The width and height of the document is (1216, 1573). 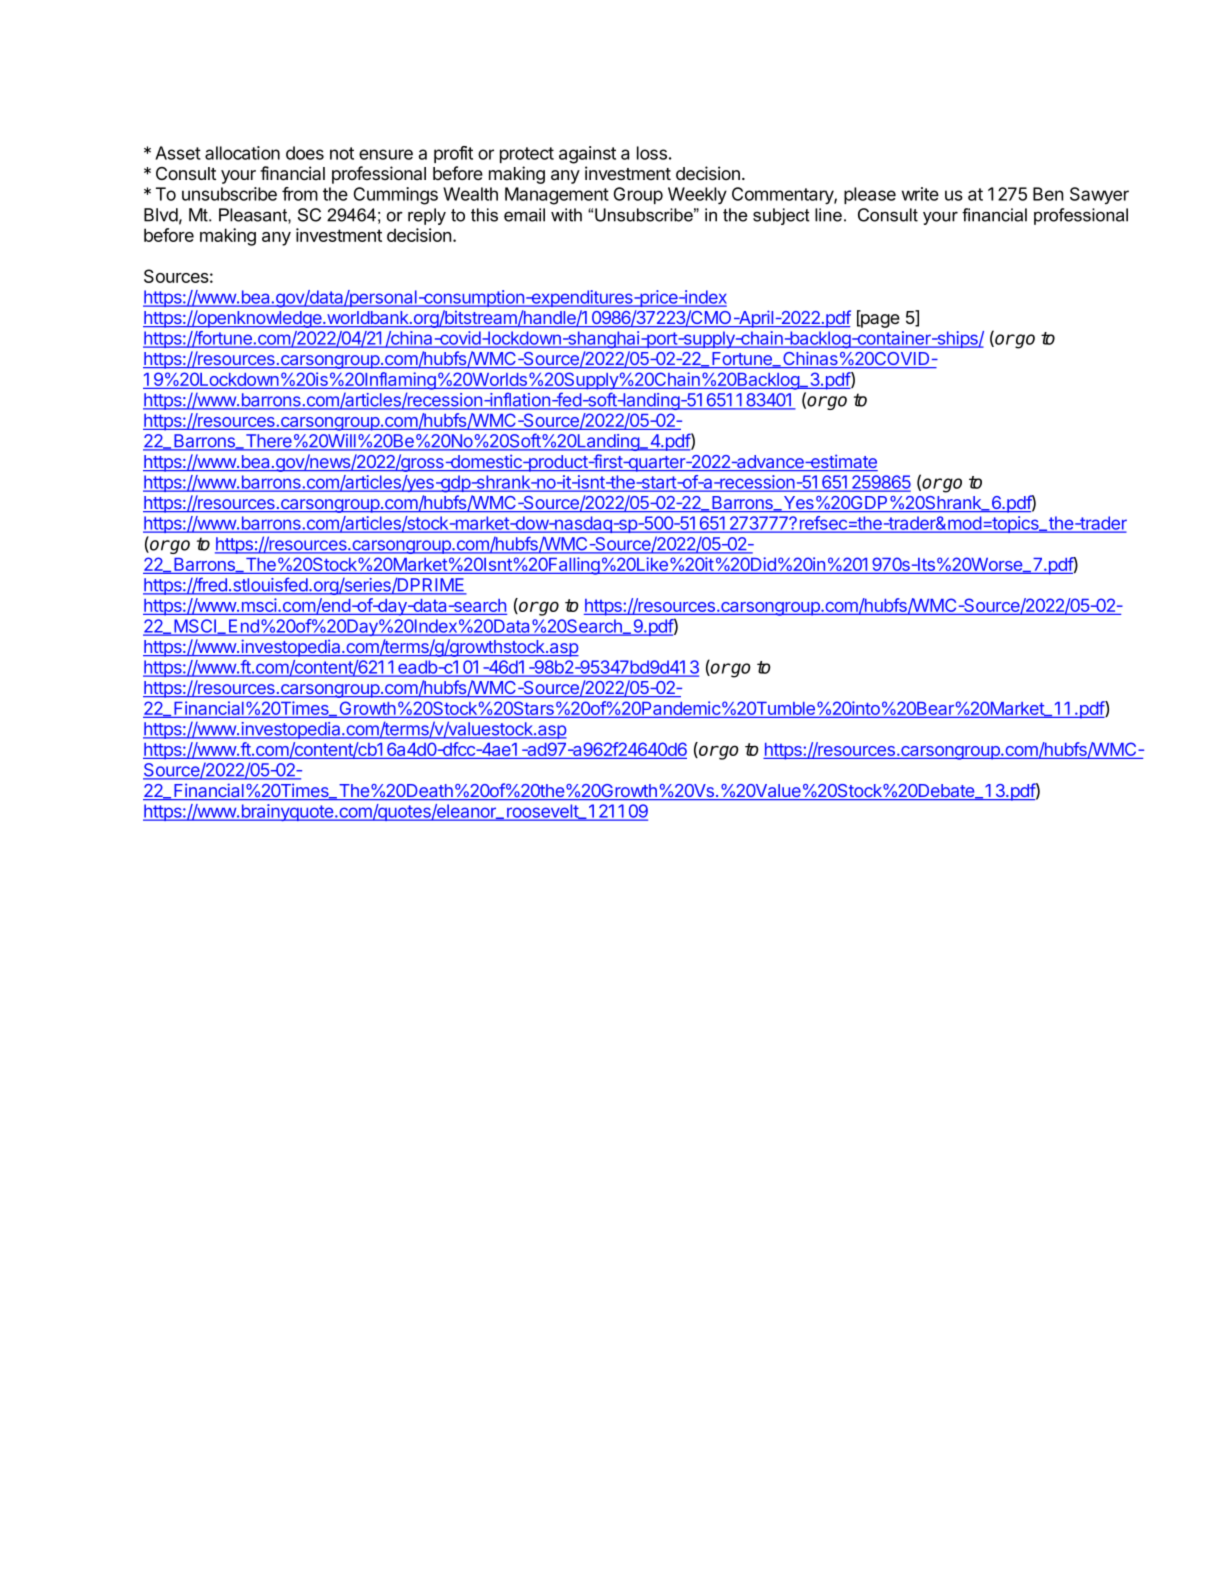 What do you see at coordinates (396, 196) in the document?
I see `Cummings` at bounding box center [396, 196].
